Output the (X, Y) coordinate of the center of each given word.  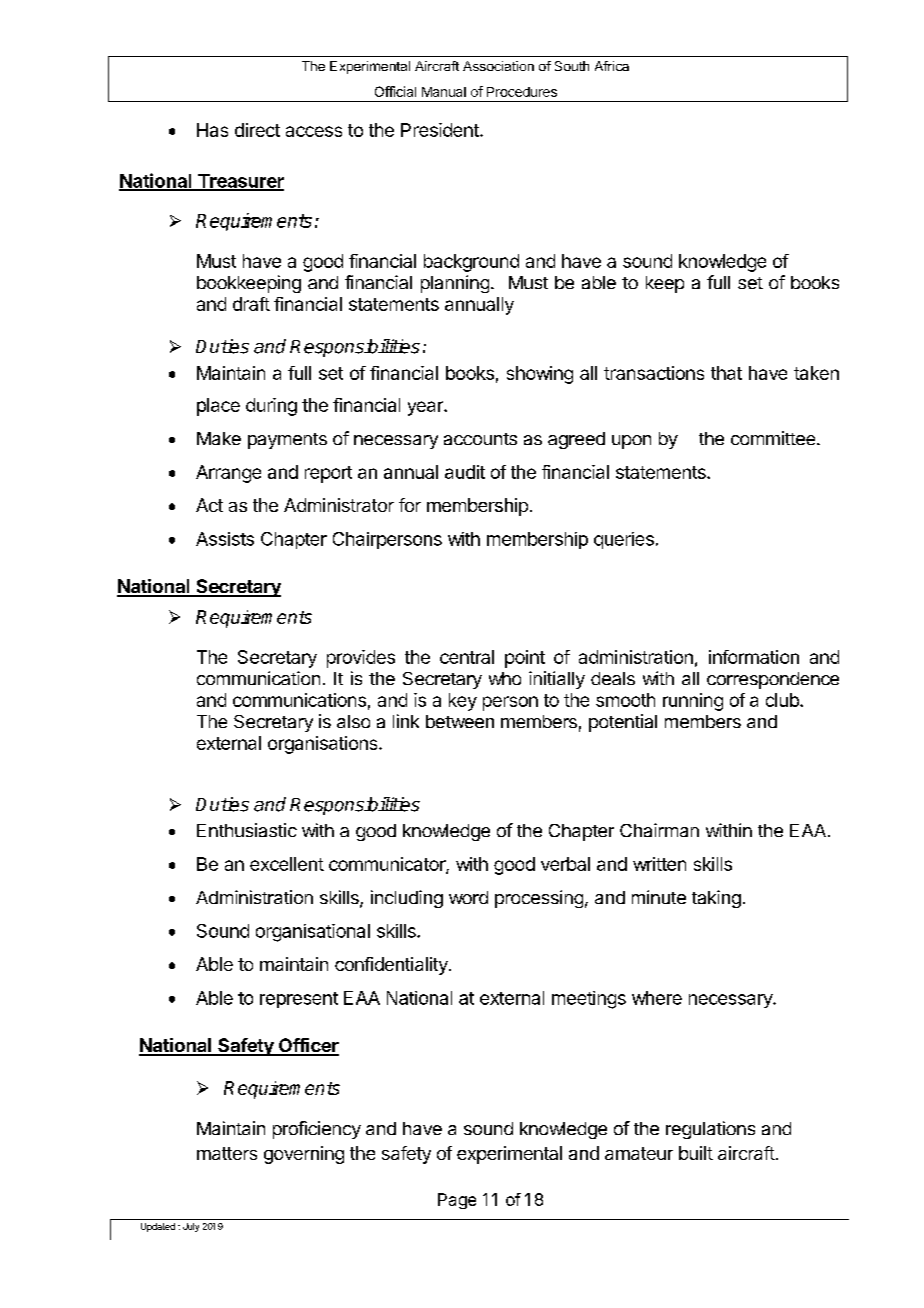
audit (465, 472)
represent (299, 1000)
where (657, 998)
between (460, 721)
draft (251, 304)
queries (624, 540)
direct (257, 130)
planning (455, 284)
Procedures (522, 92)
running (693, 702)
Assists (225, 539)
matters (227, 1153)
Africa (612, 66)
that (726, 373)
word (468, 897)
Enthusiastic (247, 830)
